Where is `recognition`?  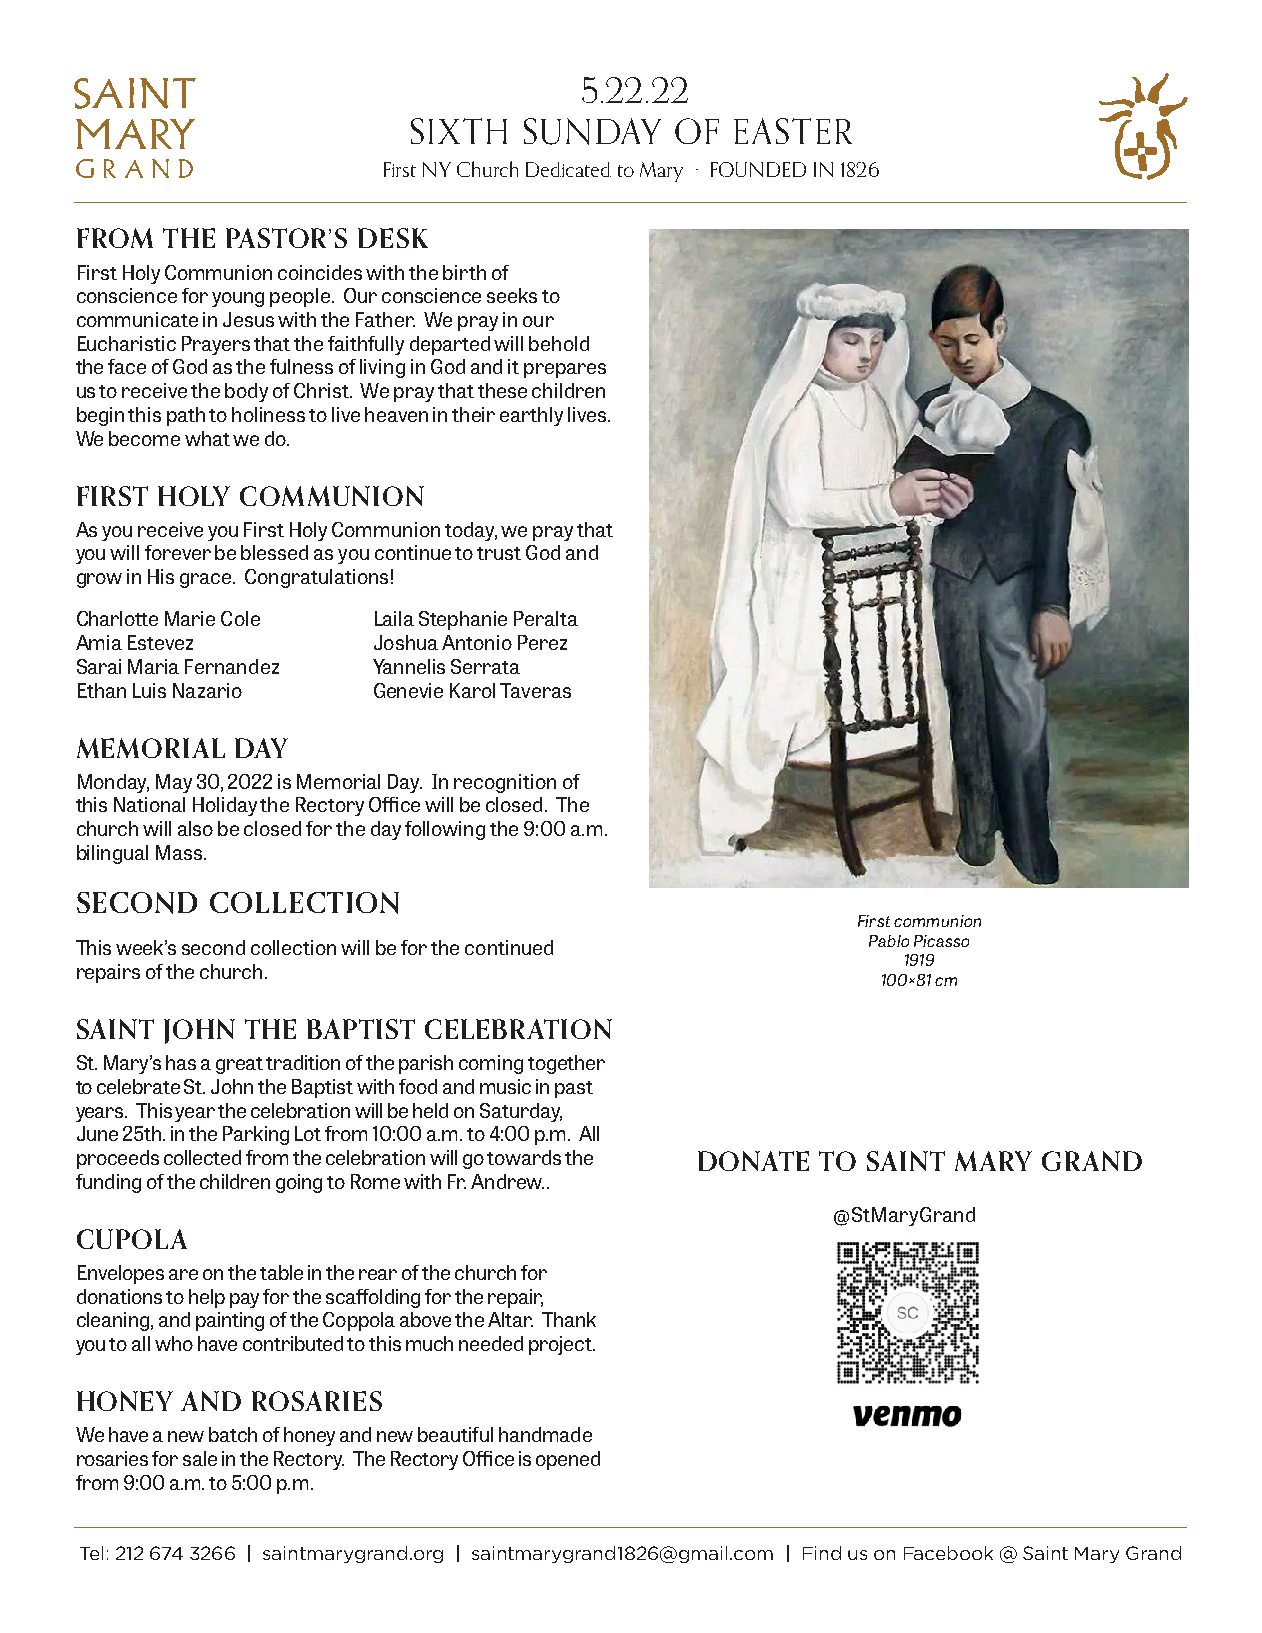 recognition is located at coordinates (505, 783).
